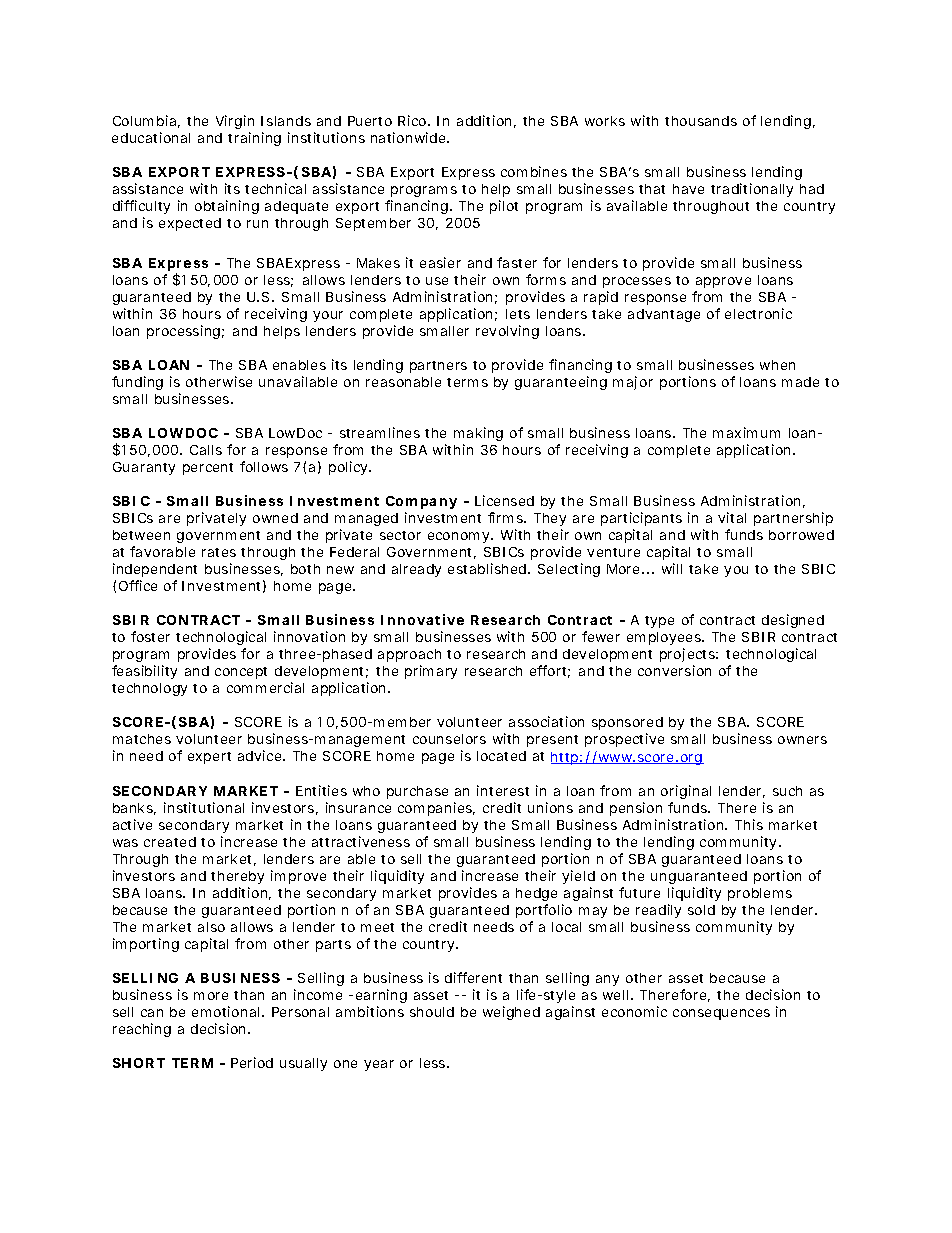 The image size is (952, 1233). What do you see at coordinates (225, 1011) in the screenshot?
I see `emotional` at bounding box center [225, 1011].
